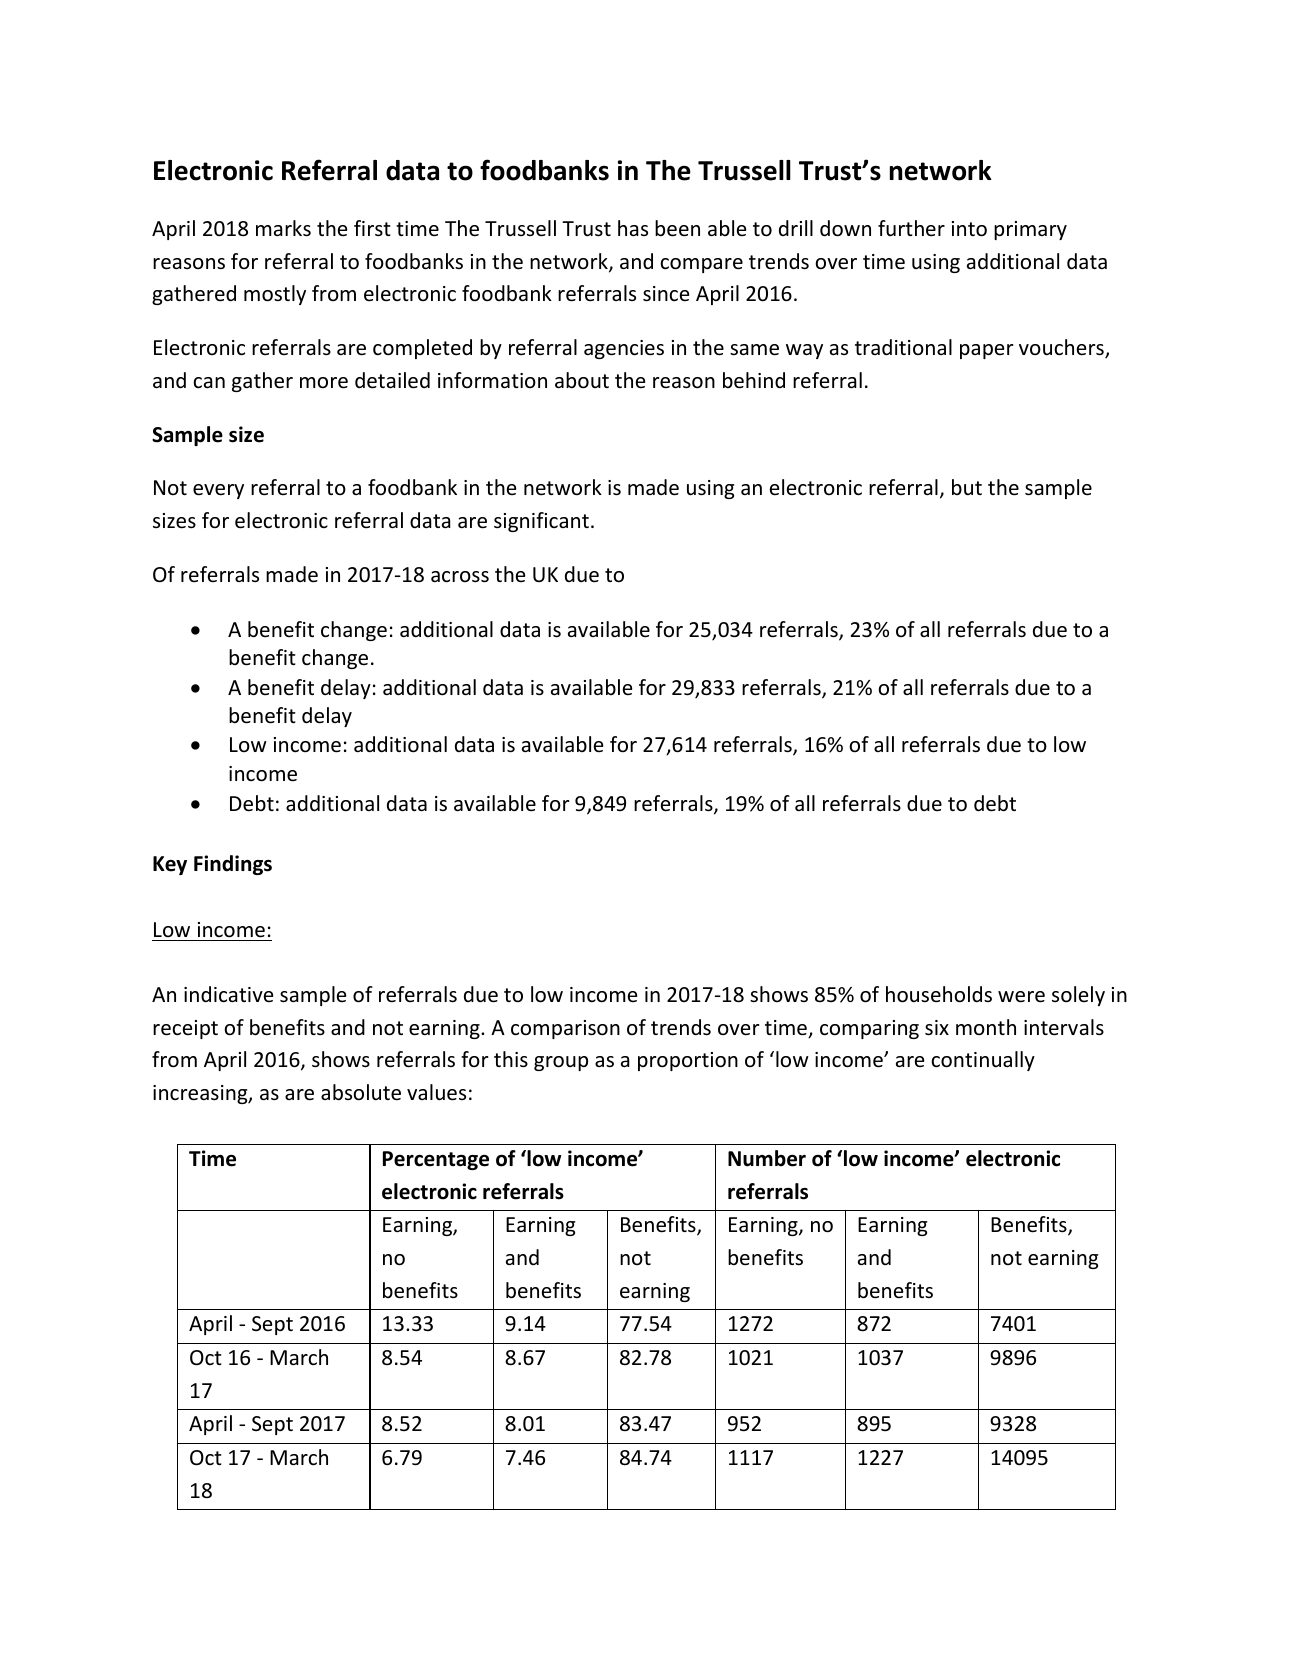  Describe the element at coordinates (969, 229) in the screenshot. I see `into` at that location.
